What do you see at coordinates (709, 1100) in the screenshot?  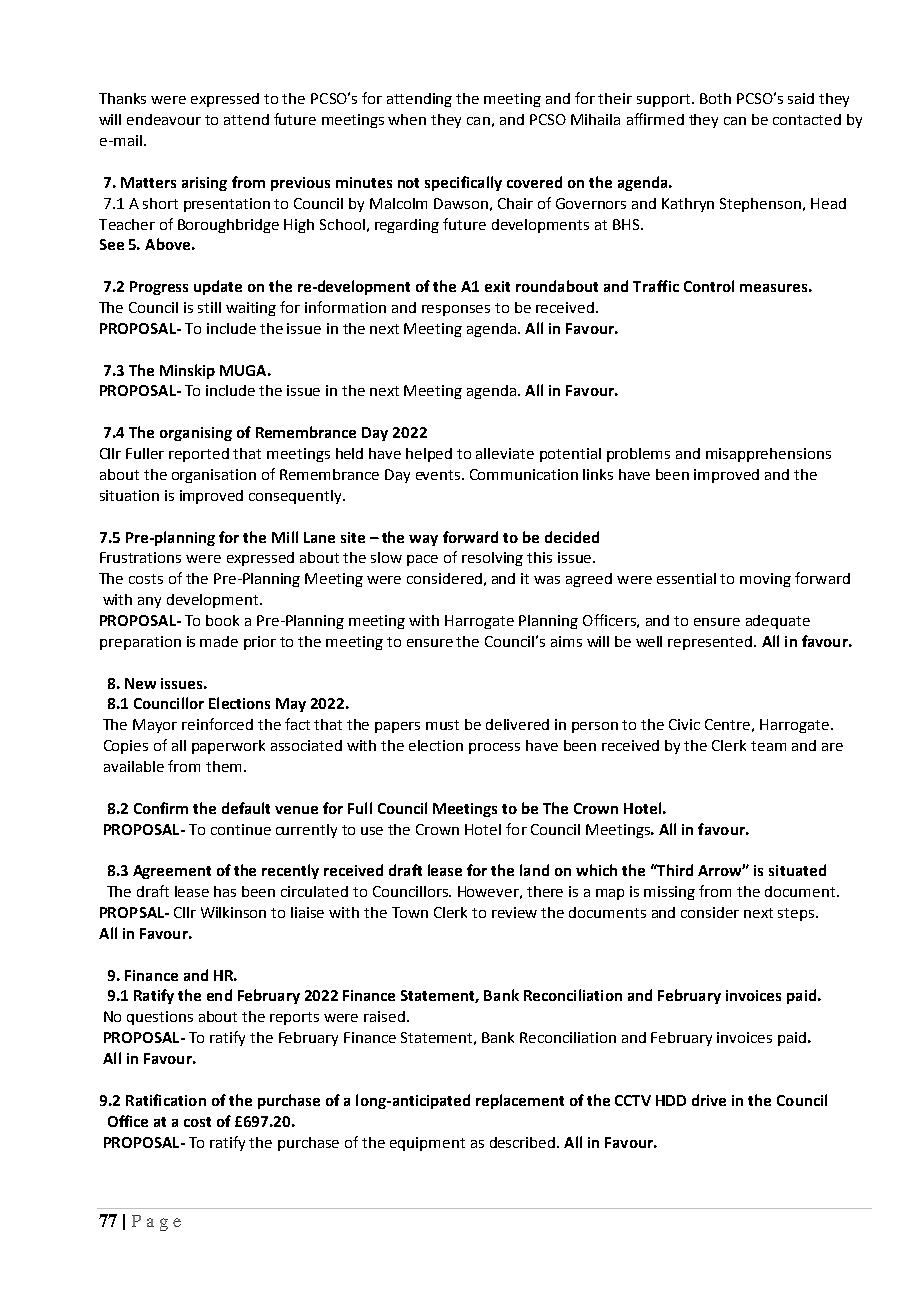 I see `drive` at bounding box center [709, 1100].
